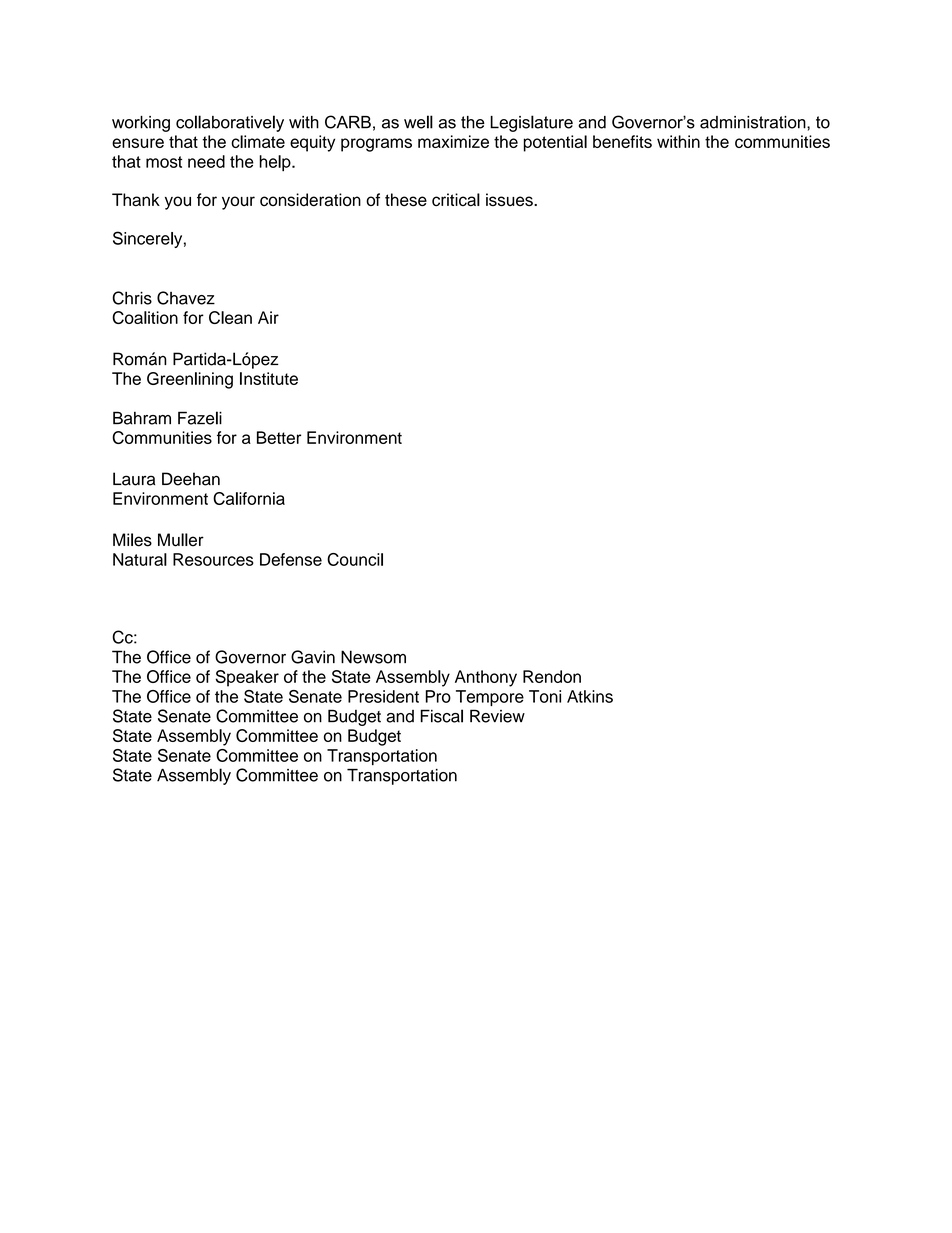  Describe the element at coordinates (355, 559) in the screenshot. I see `Council` at that location.
